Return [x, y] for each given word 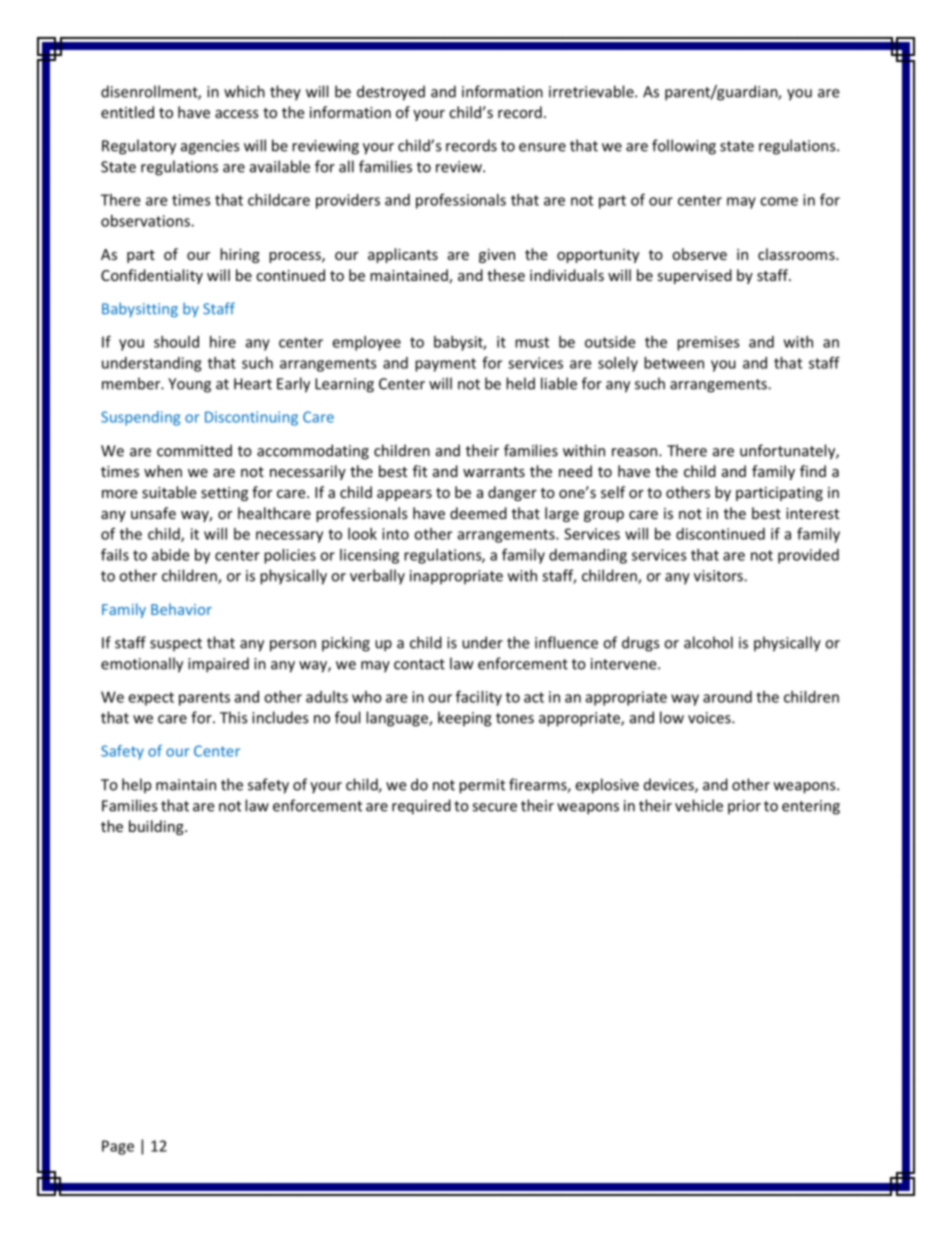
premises [708, 343]
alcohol [708, 642]
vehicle [699, 805]
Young [189, 385]
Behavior [181, 609]
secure [494, 807]
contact [419, 664]
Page [118, 1147]
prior [744, 807]
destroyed [391, 93]
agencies [210, 147]
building [157, 827]
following [684, 147]
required [421, 807]
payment [445, 365]
